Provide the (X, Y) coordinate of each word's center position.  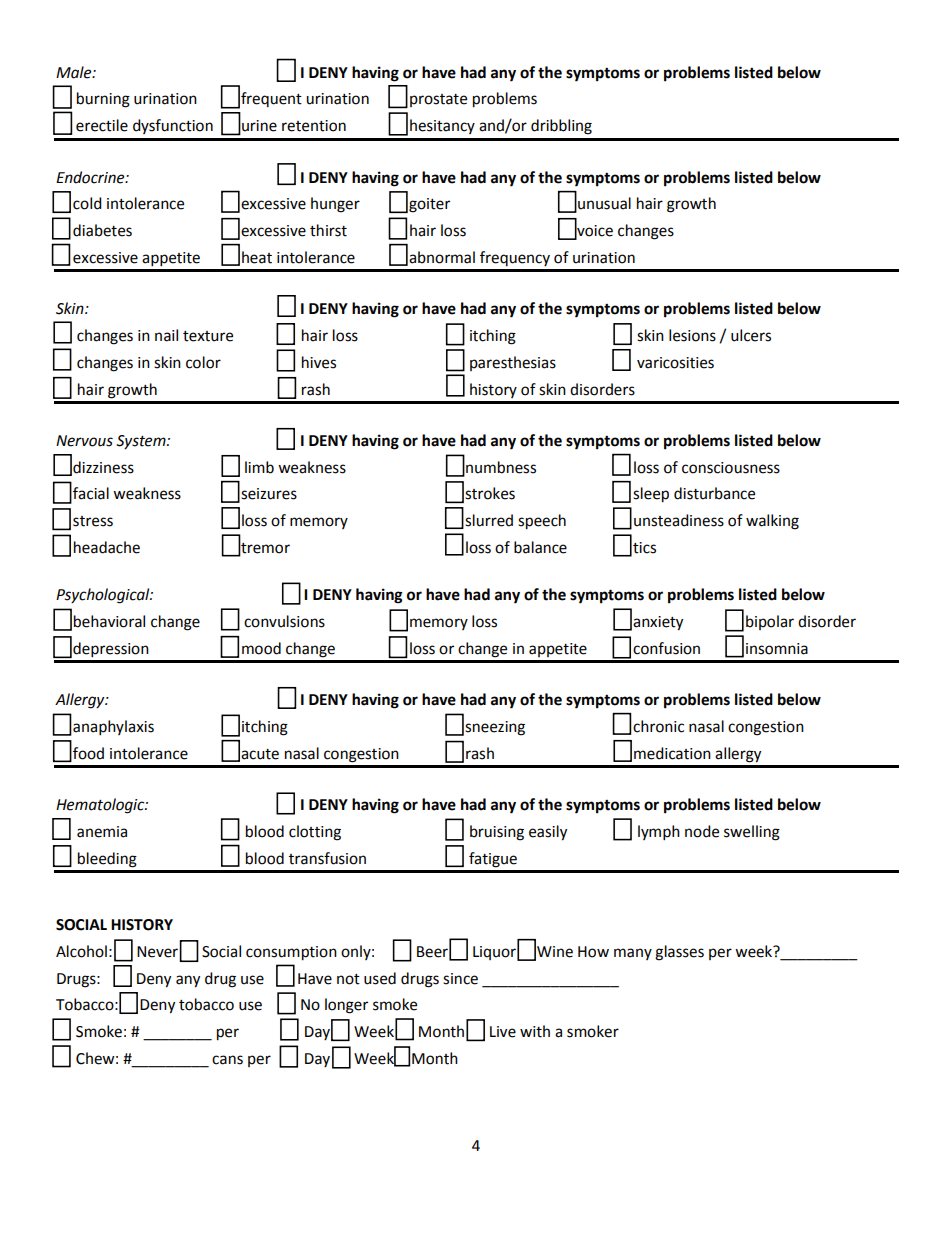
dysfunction (173, 126)
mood (261, 648)
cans (227, 1060)
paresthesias (513, 363)
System (142, 442)
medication (672, 753)
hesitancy (442, 126)
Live (503, 1032)
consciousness (731, 468)
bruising (497, 833)
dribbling (561, 127)
